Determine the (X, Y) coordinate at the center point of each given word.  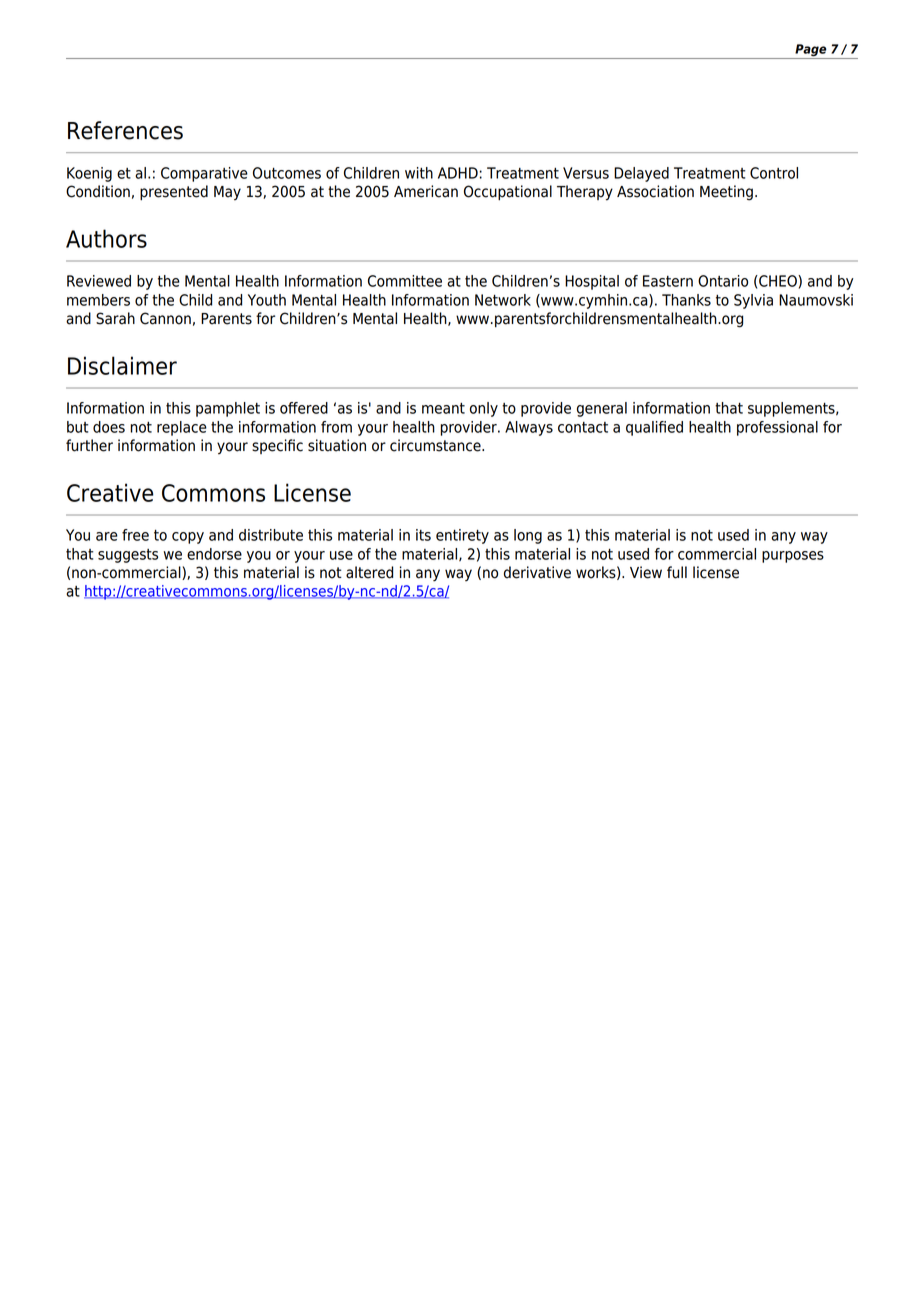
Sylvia (753, 301)
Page (810, 50)
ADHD (458, 173)
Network (503, 300)
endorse (214, 554)
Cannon (165, 318)
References (125, 130)
